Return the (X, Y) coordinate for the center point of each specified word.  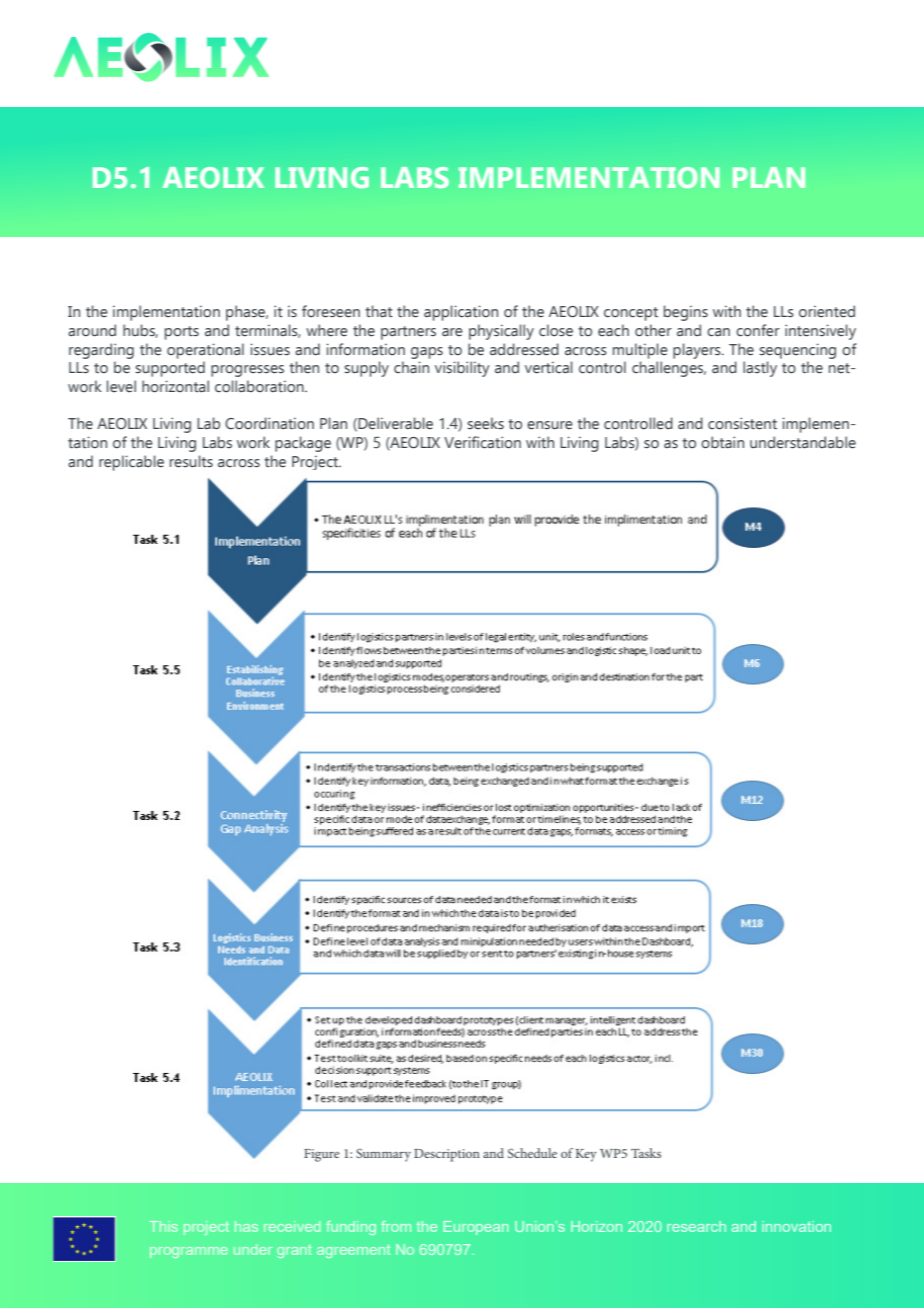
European (476, 1228)
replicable (131, 463)
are (452, 332)
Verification (482, 442)
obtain (722, 442)
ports (182, 333)
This (163, 1226)
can (718, 332)
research (696, 1226)
